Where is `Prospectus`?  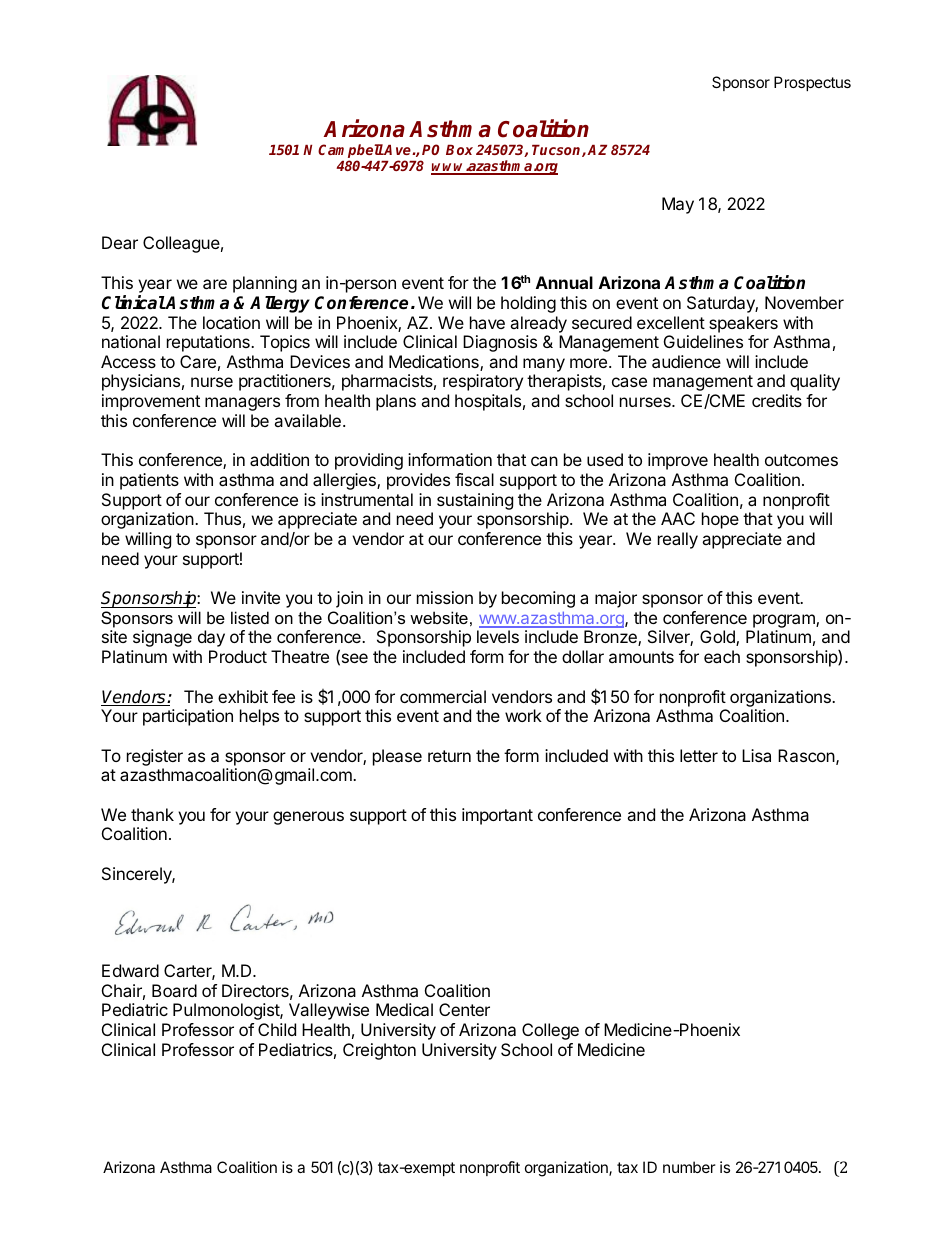 Prospectus is located at coordinates (812, 83).
